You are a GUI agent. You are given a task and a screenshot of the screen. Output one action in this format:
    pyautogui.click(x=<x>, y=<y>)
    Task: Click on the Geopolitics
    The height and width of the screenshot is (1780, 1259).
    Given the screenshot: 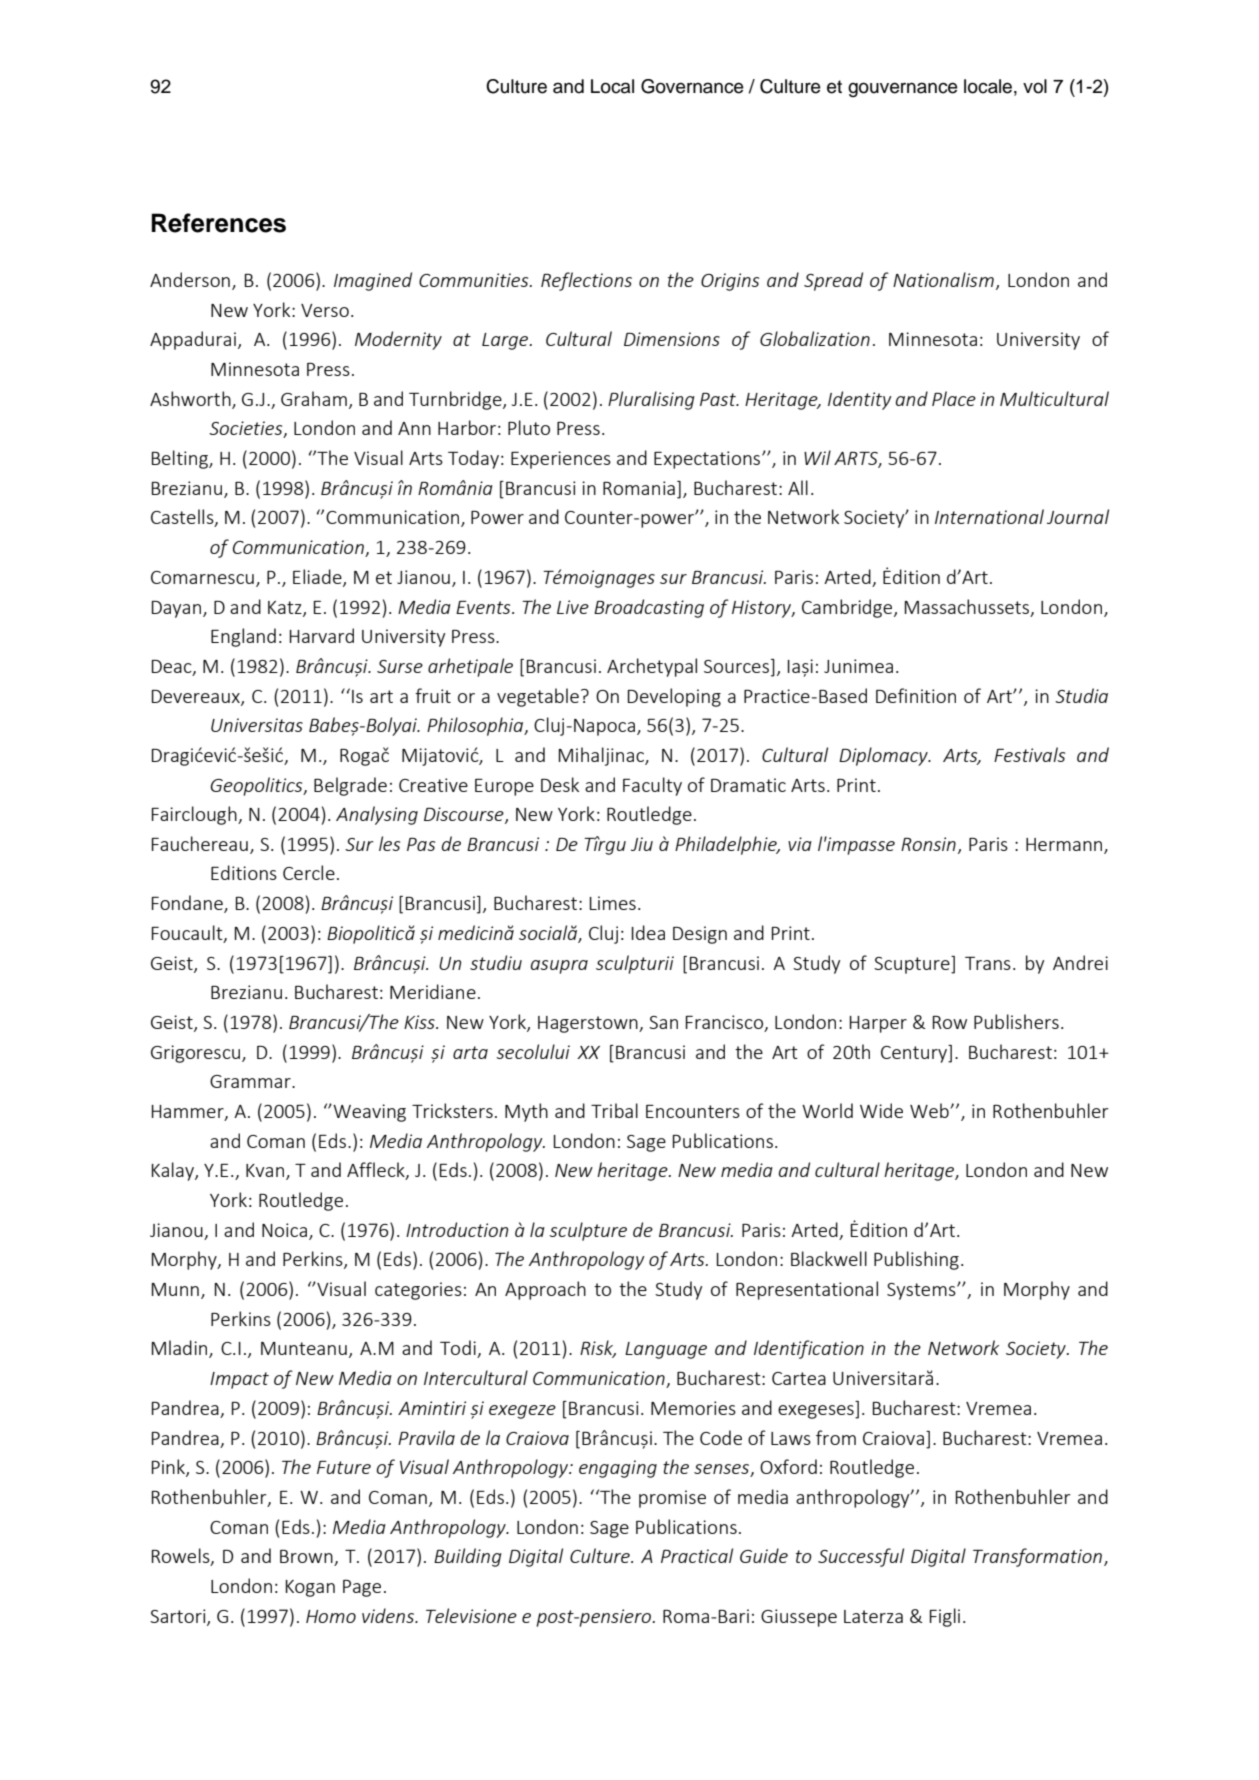 What is the action you would take?
    pyautogui.click(x=257, y=786)
